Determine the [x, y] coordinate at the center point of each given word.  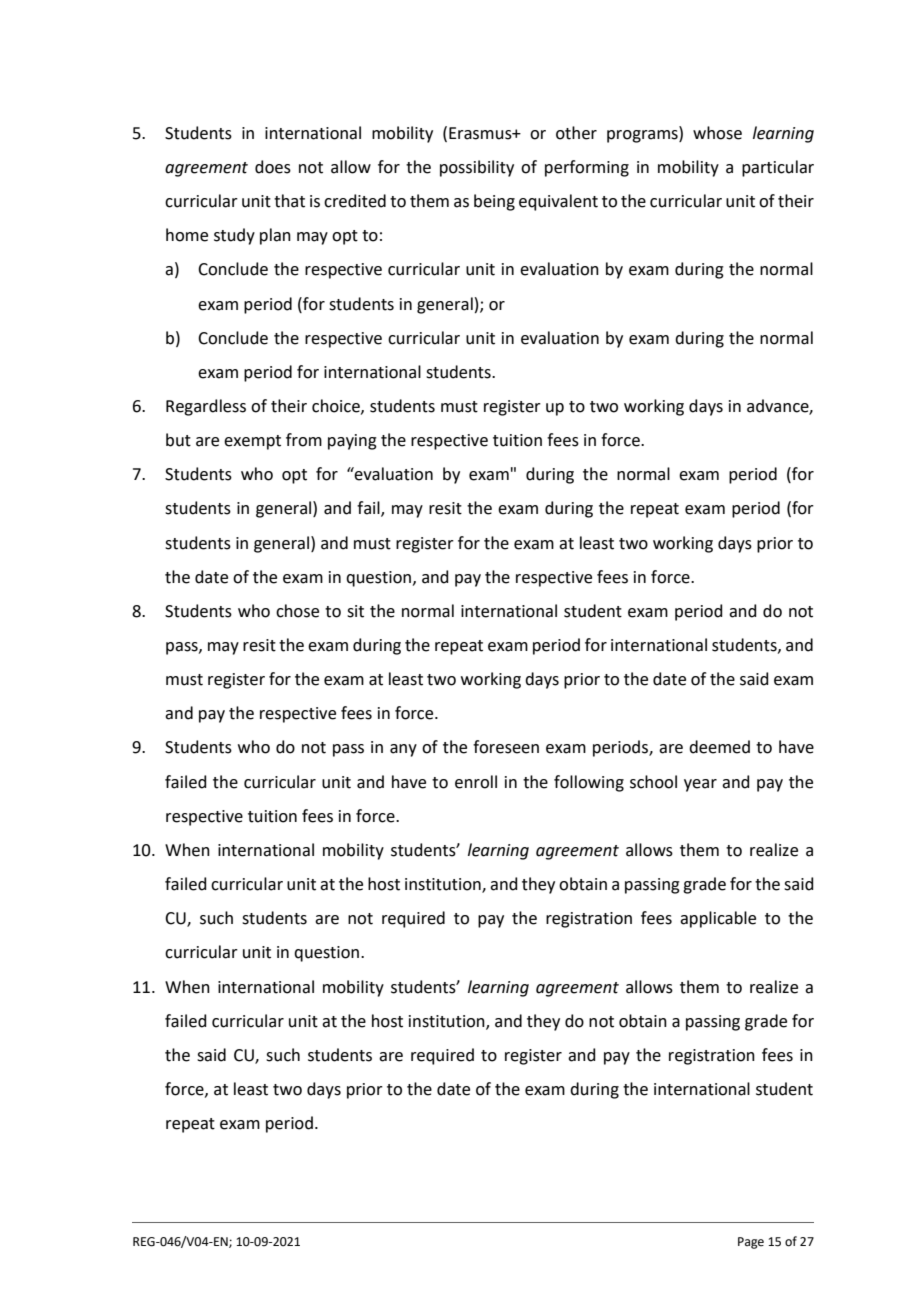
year [700, 785]
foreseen [506, 747]
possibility [477, 168]
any [403, 750]
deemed [719, 747]
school [653, 782]
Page [751, 1243]
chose [297, 611]
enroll [476, 782]
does [273, 167]
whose [717, 133]
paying [352, 442]
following [589, 783]
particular [778, 168]
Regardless [206, 407]
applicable [718, 919]
